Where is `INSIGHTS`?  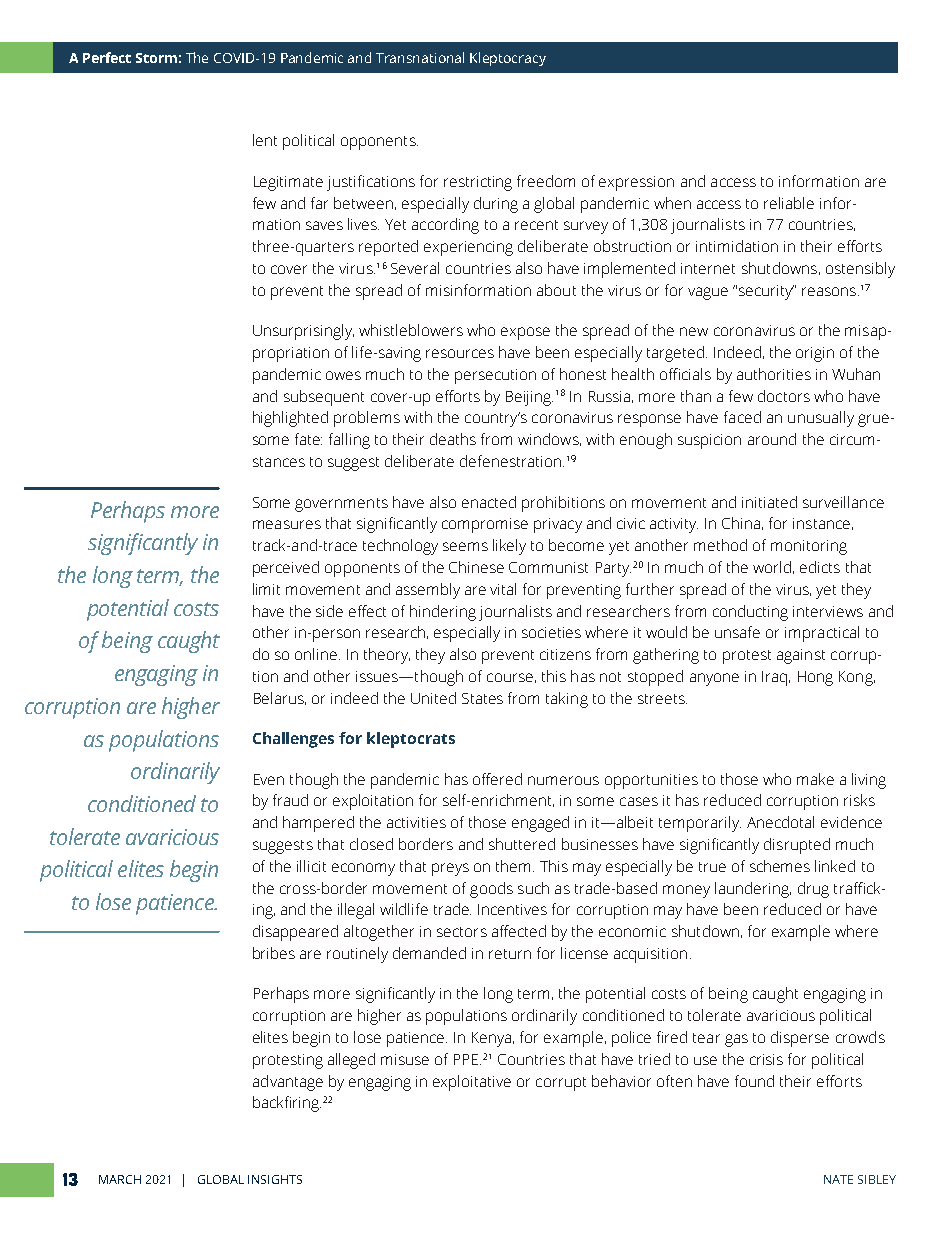
INSIGHTS is located at coordinates (275, 1179).
